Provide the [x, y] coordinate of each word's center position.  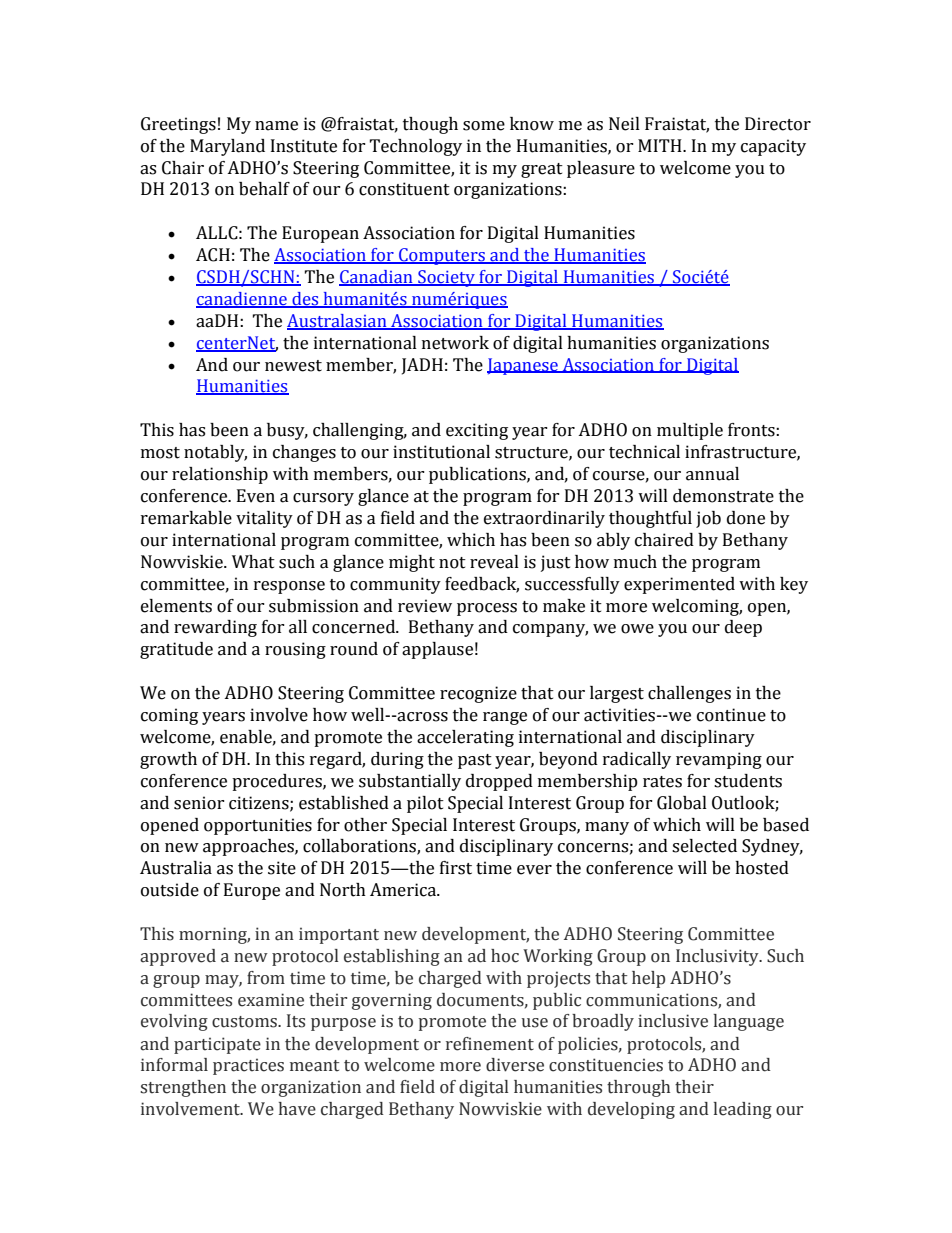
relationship [220, 475]
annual [712, 474]
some [484, 126]
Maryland [227, 147]
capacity [773, 147]
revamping [719, 760]
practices [248, 1066]
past [475, 761]
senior [199, 803]
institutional [441, 452]
